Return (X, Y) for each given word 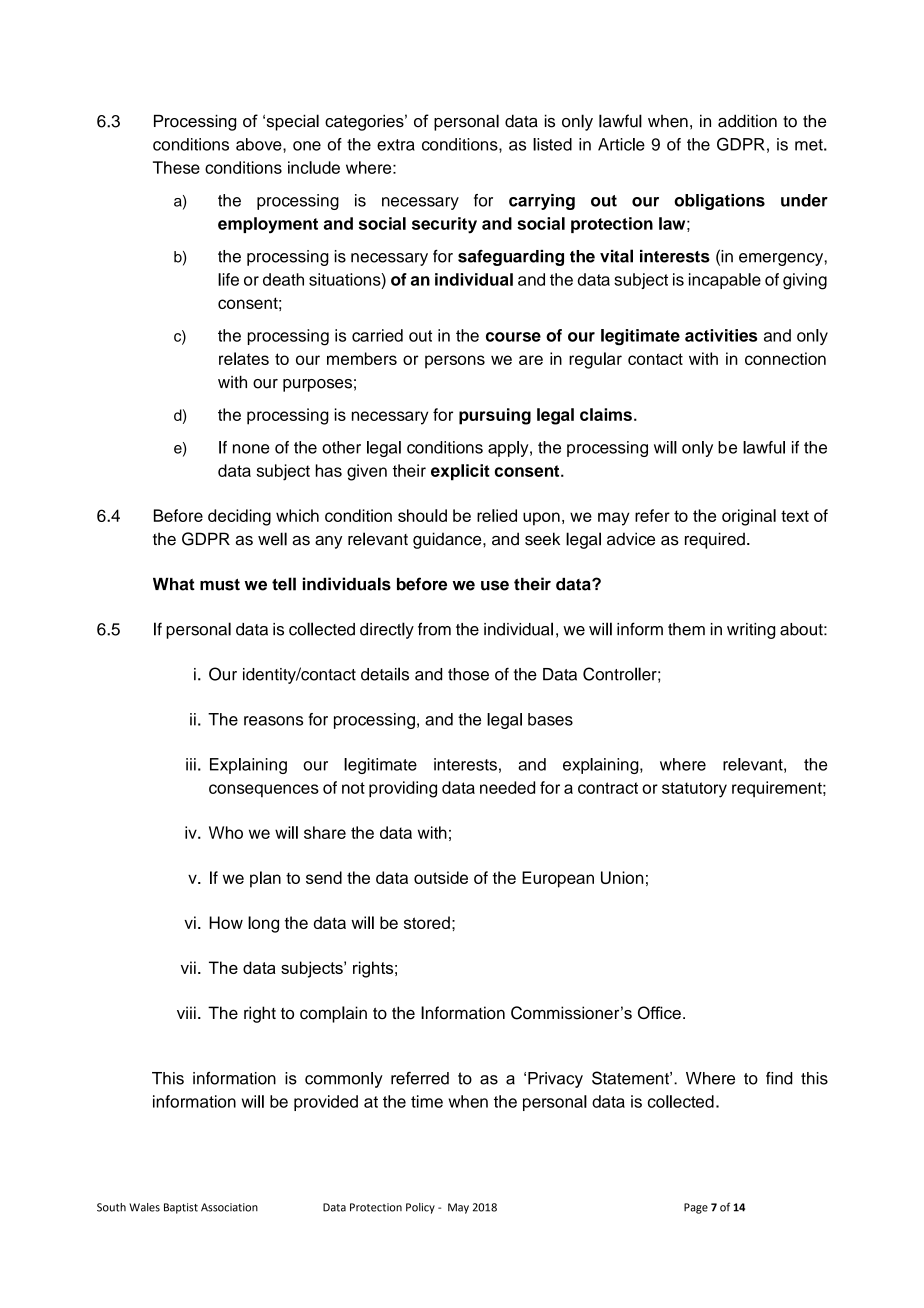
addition (747, 121)
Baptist (181, 1208)
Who (226, 832)
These (176, 167)
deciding (239, 517)
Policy (420, 1208)
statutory (694, 790)
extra (396, 145)
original (749, 517)
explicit (460, 472)
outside (441, 877)
